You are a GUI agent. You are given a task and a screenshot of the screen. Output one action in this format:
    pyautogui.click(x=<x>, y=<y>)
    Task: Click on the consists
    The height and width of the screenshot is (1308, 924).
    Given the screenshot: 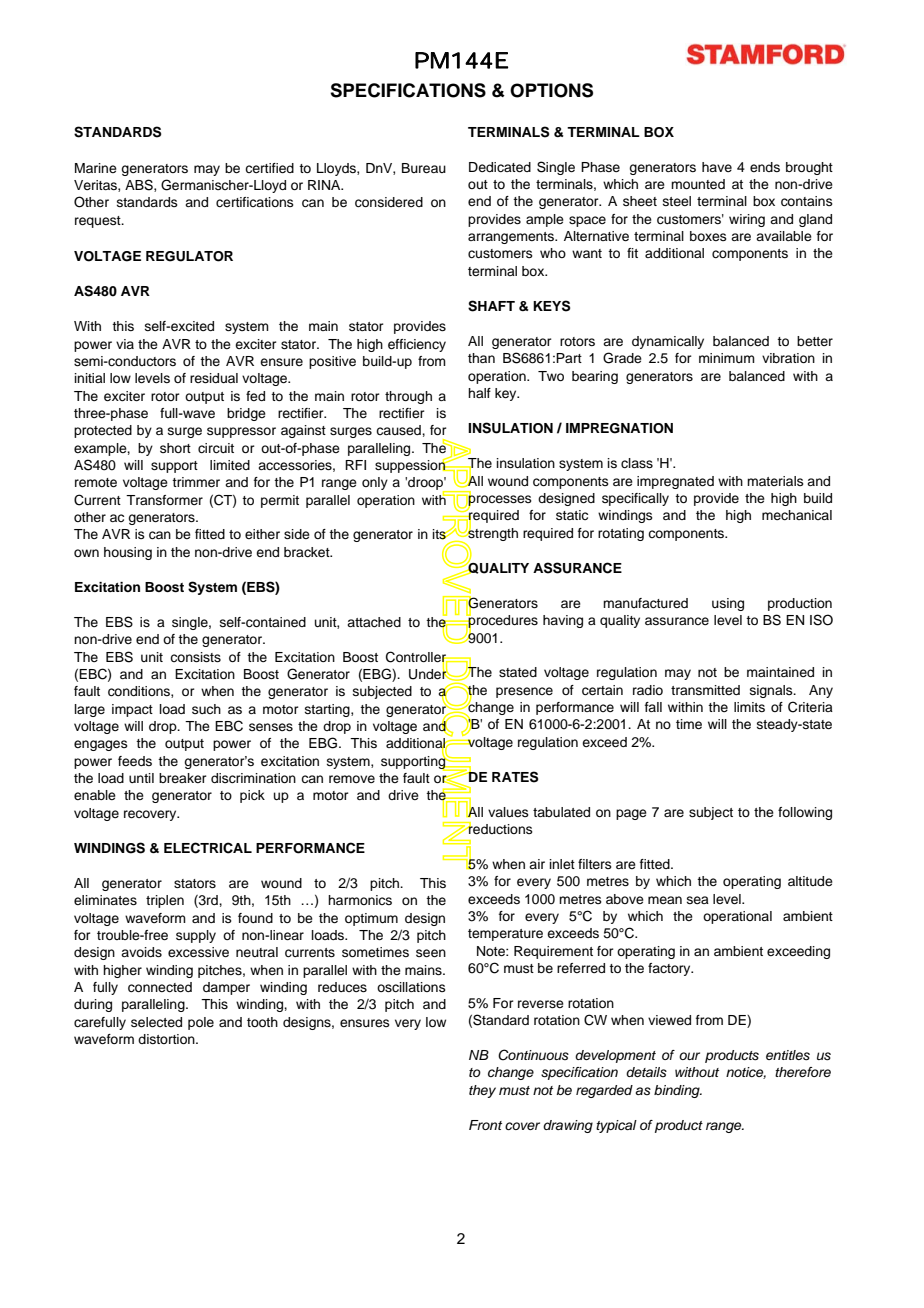 What is the action you would take?
    pyautogui.click(x=195, y=657)
